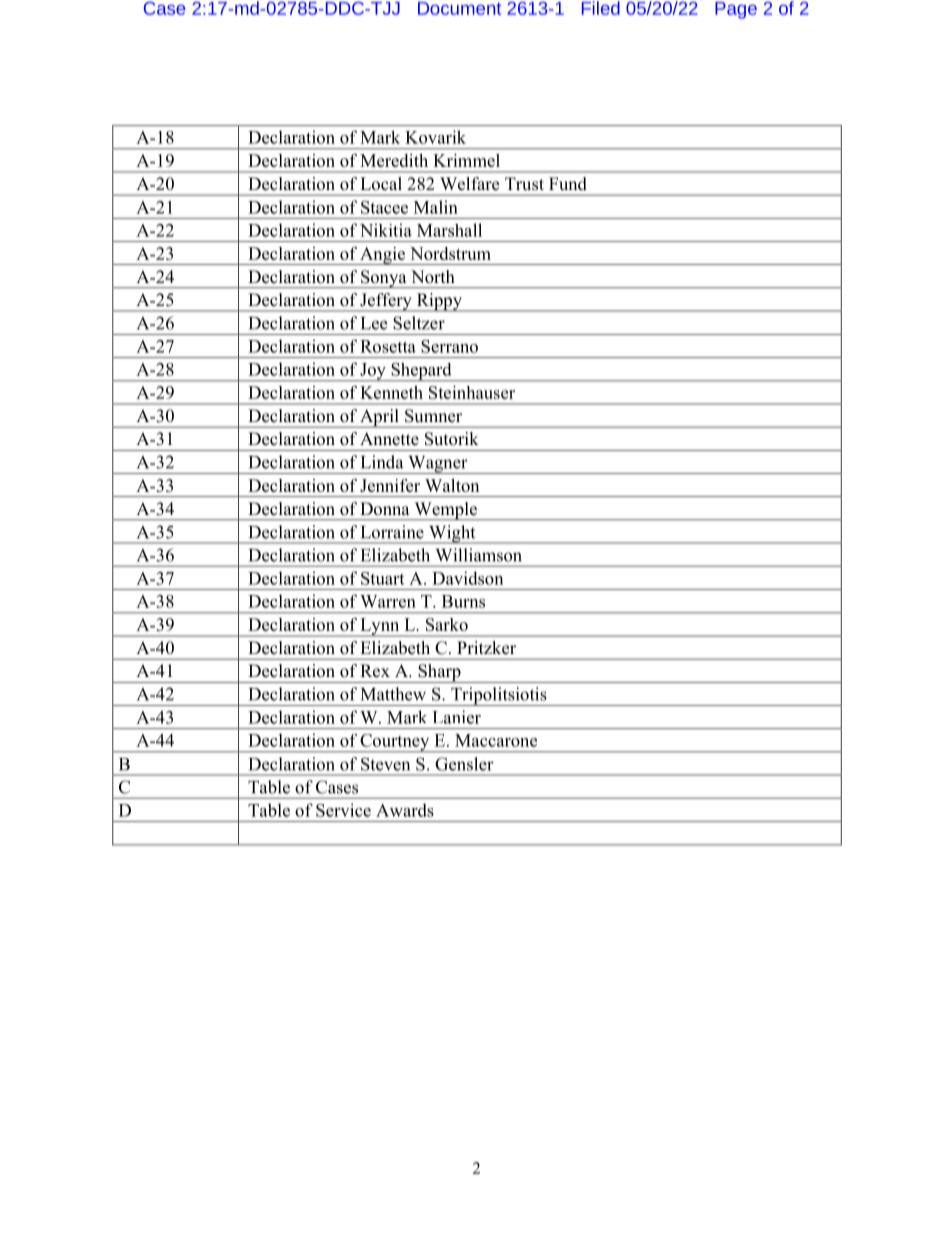  Describe the element at coordinates (456, 717) in the page. I see `Lanier` at that location.
